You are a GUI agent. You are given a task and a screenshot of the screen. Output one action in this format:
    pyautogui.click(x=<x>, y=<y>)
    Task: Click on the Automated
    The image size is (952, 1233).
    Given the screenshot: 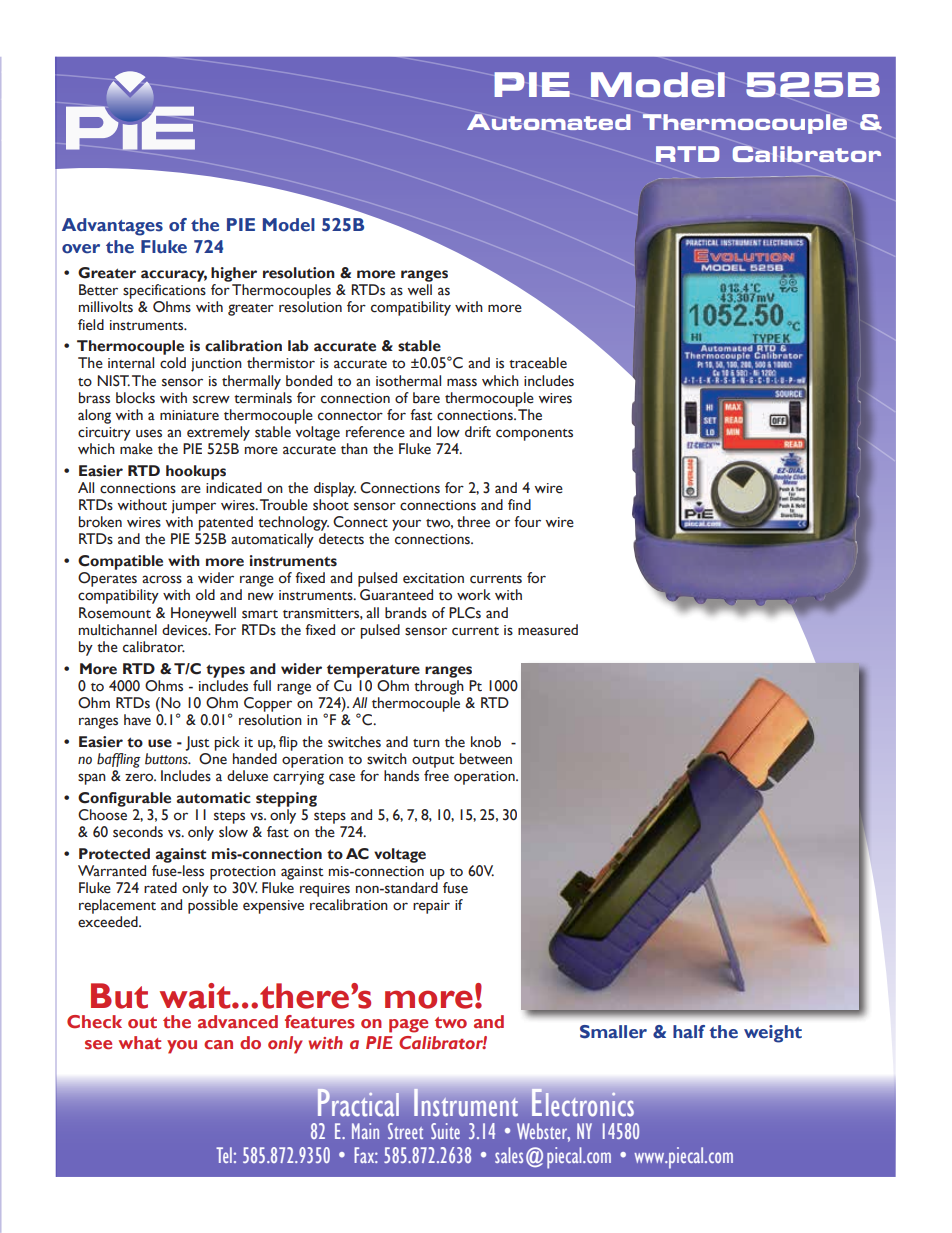 What is the action you would take?
    pyautogui.click(x=548, y=122)
